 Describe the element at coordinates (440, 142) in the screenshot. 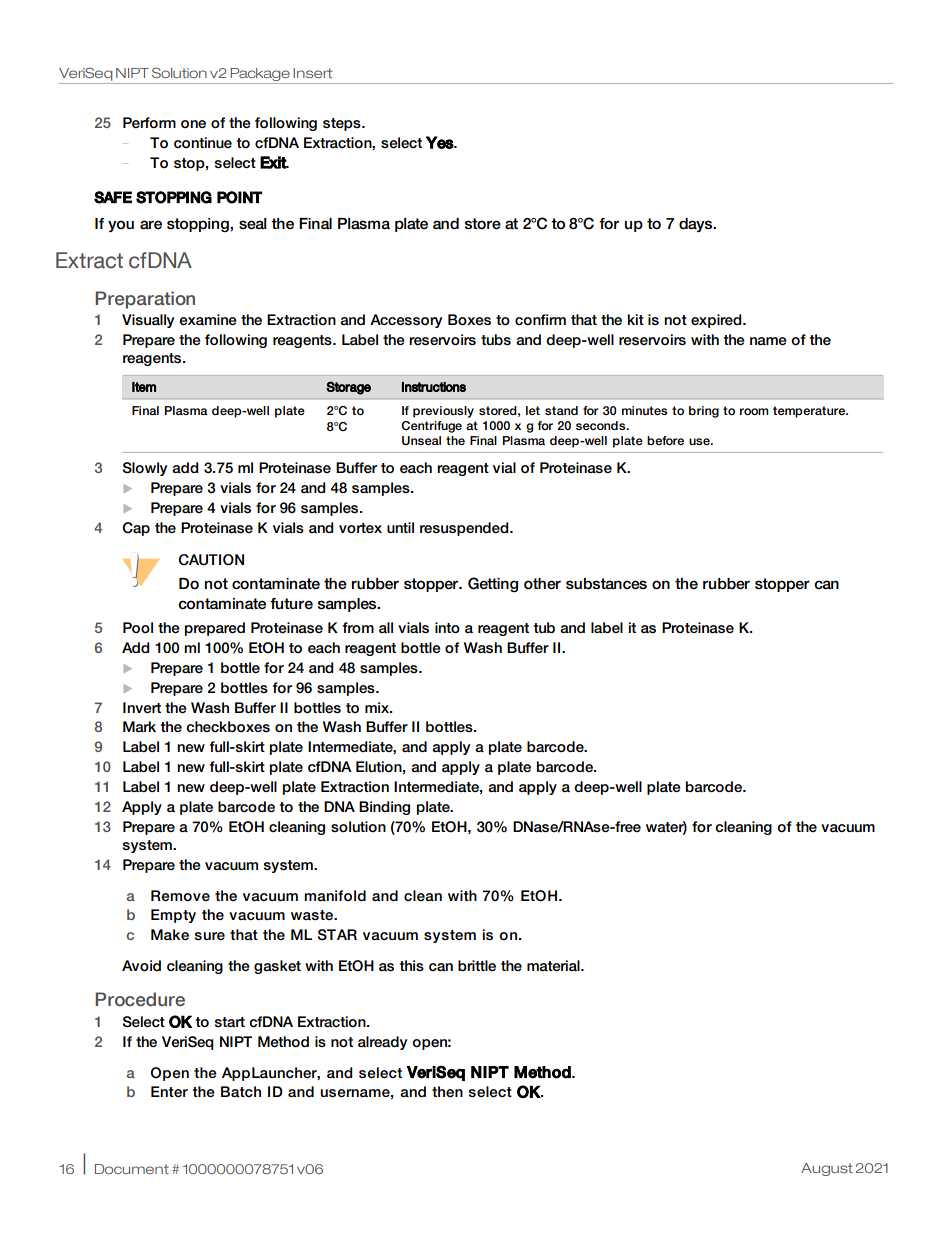

I see `Yes` at that location.
